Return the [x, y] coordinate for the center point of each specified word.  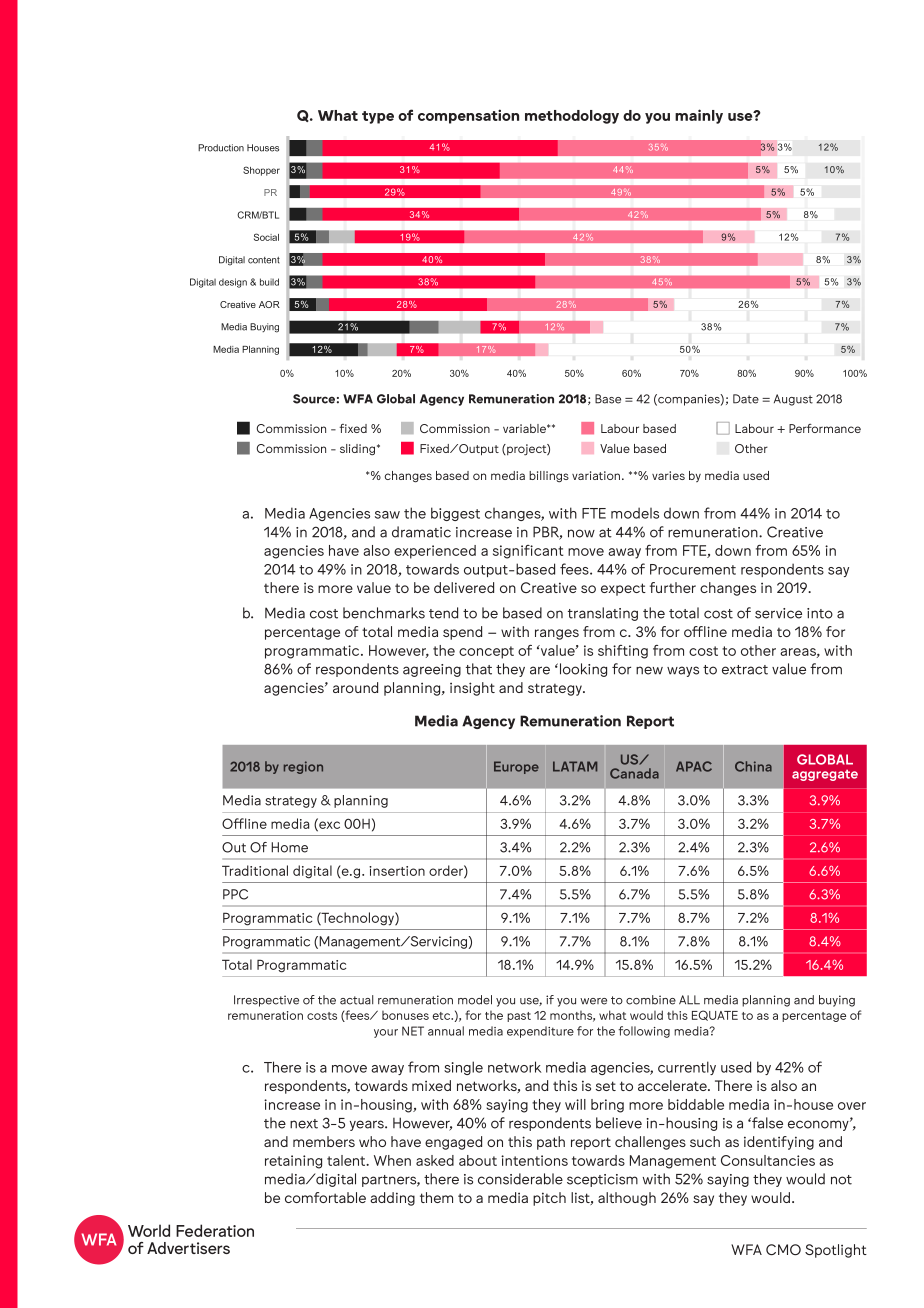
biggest [455, 514]
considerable [520, 1179]
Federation [215, 1230]
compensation [468, 116]
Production [221, 148]
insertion [397, 871]
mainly [699, 116]
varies [668, 475]
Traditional [255, 870]
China [753, 766]
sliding [359, 450]
